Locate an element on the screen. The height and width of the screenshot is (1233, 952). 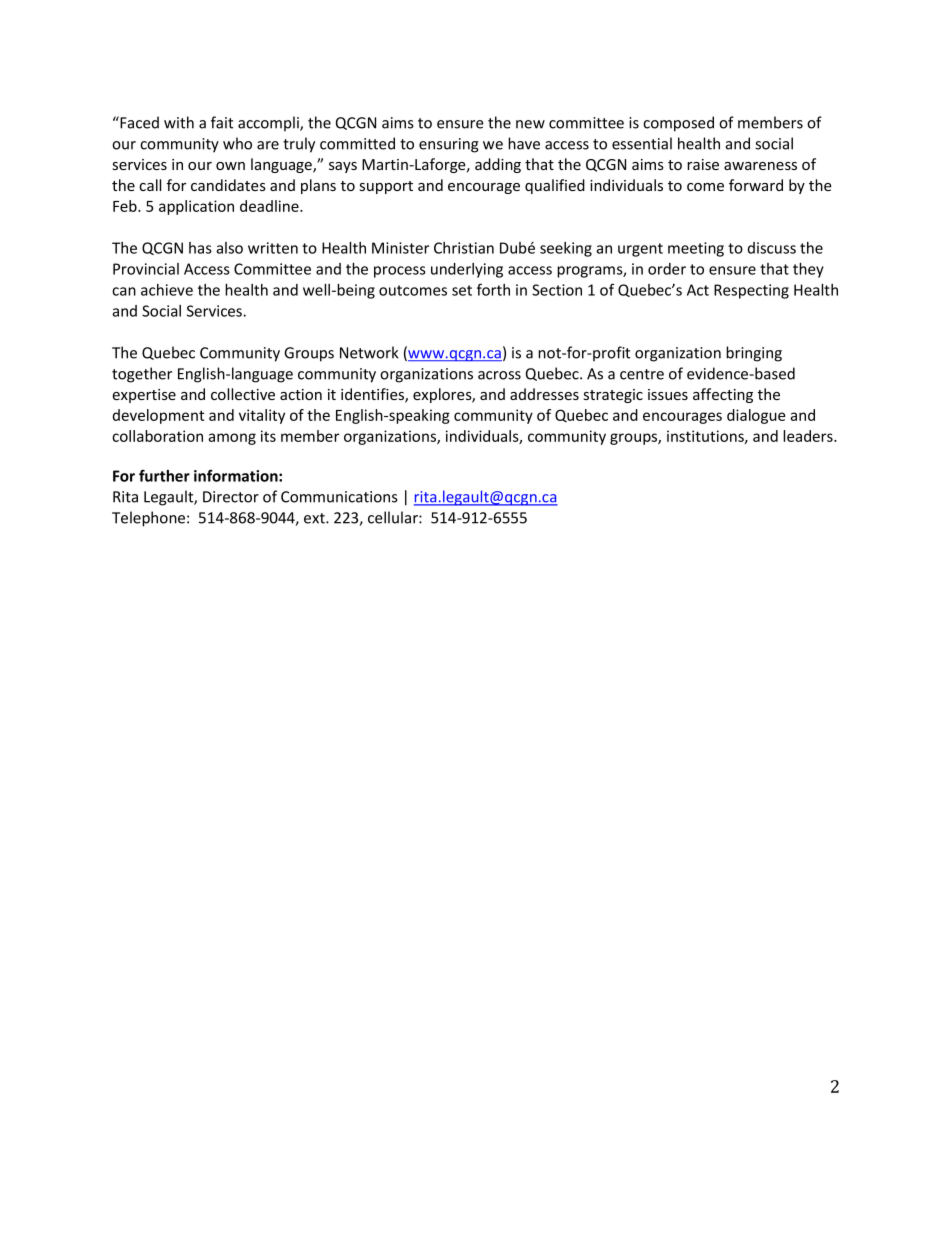
cellular is located at coordinates (394, 517).
